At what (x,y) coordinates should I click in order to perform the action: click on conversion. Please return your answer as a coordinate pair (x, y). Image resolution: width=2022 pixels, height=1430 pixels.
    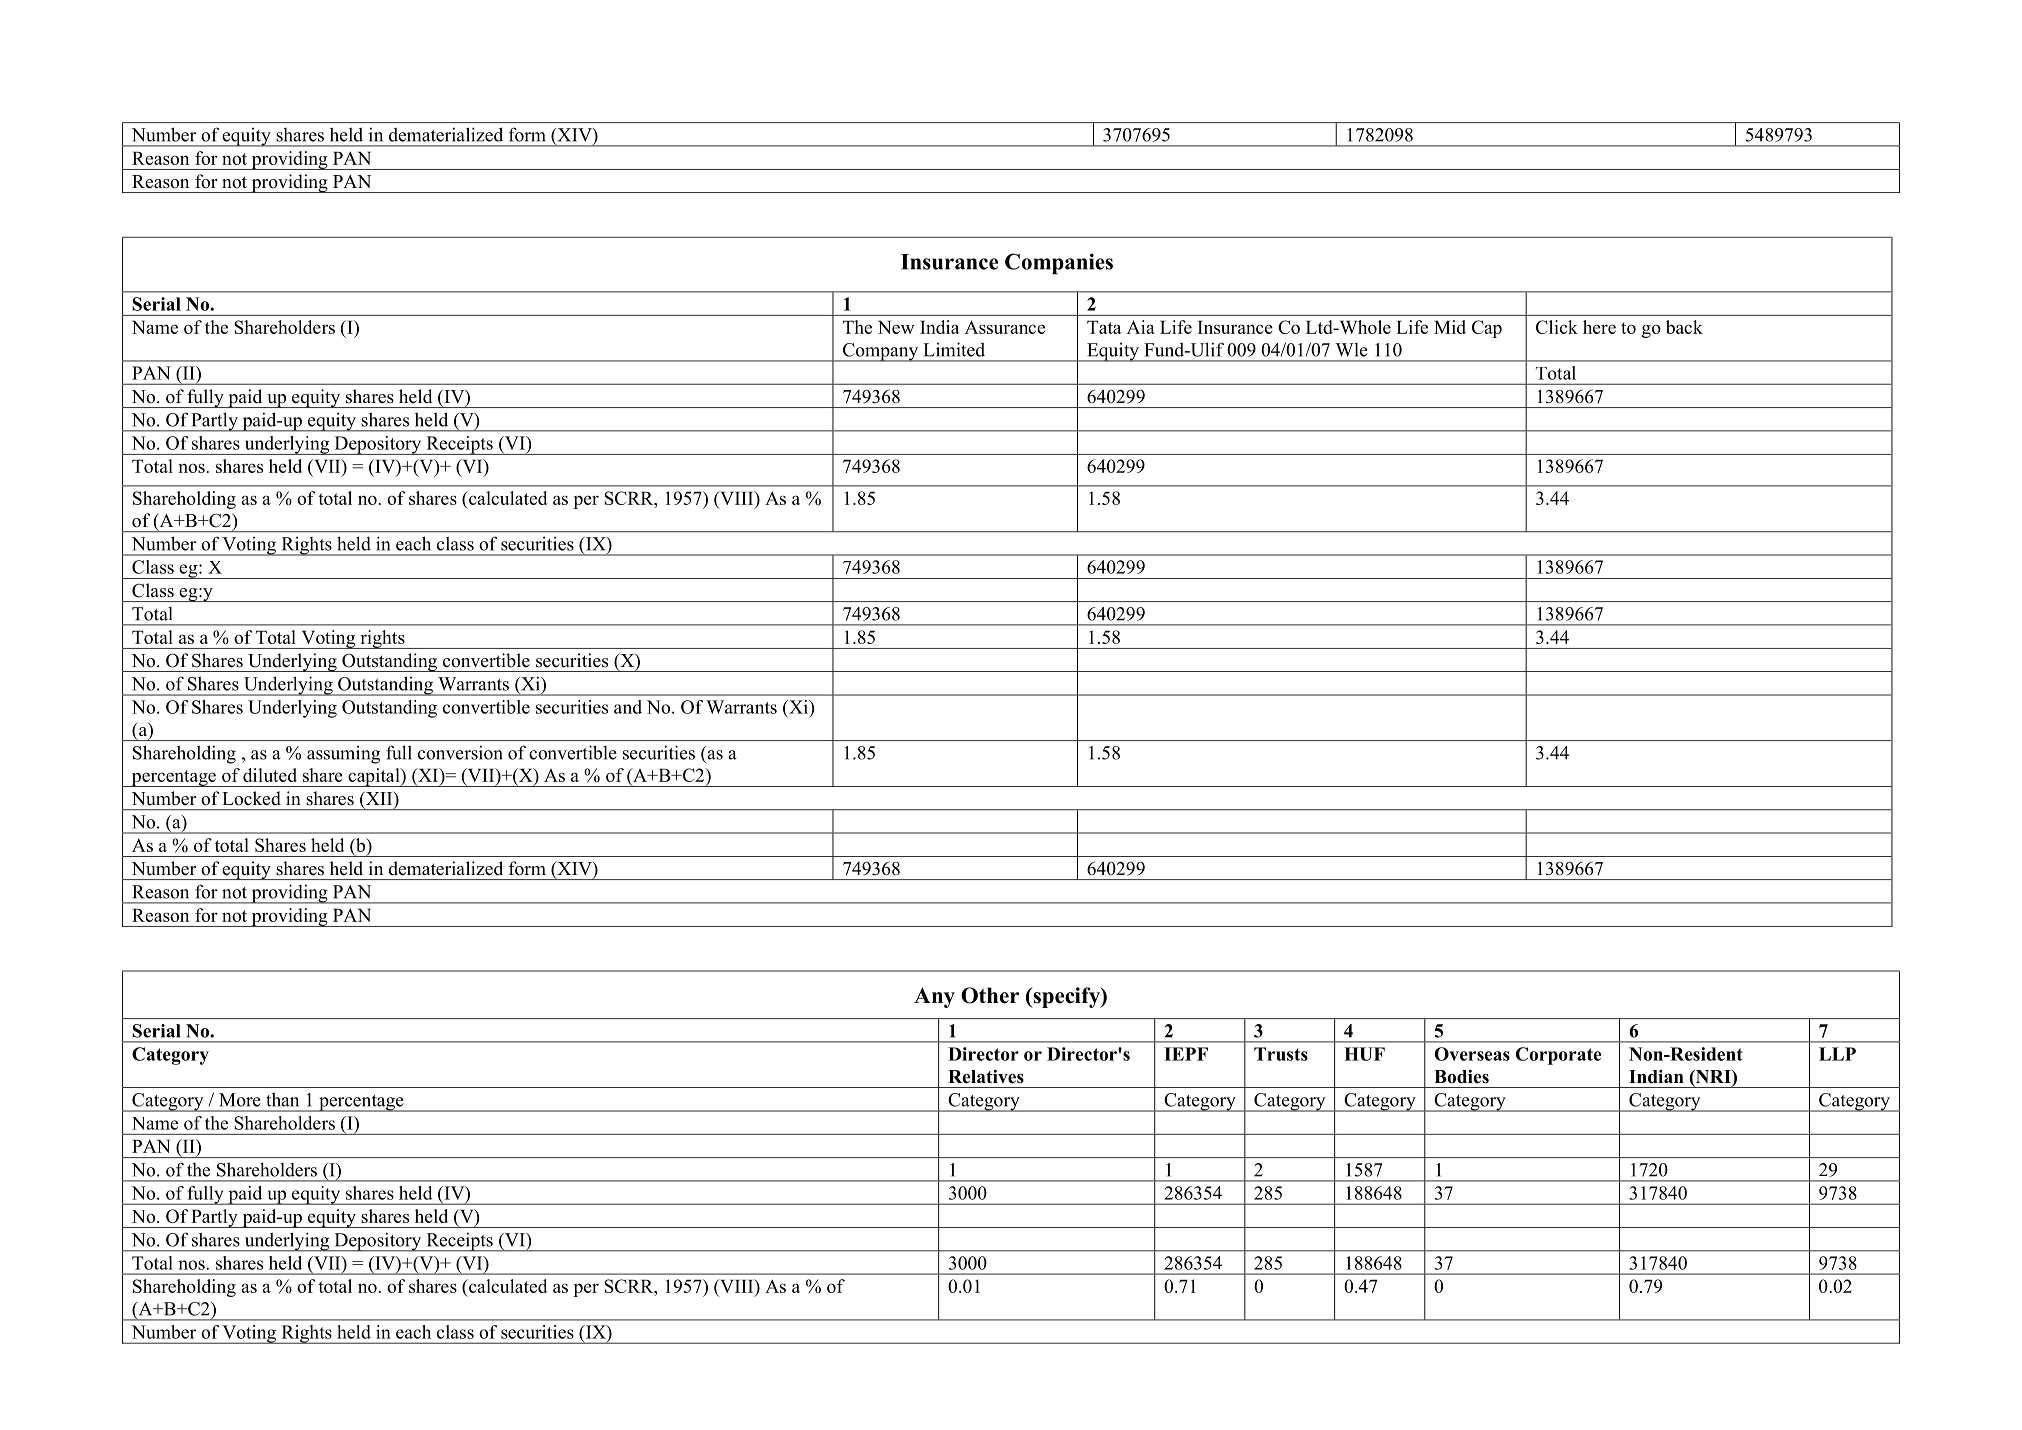
    Looking at the image, I should click on (460, 752).
